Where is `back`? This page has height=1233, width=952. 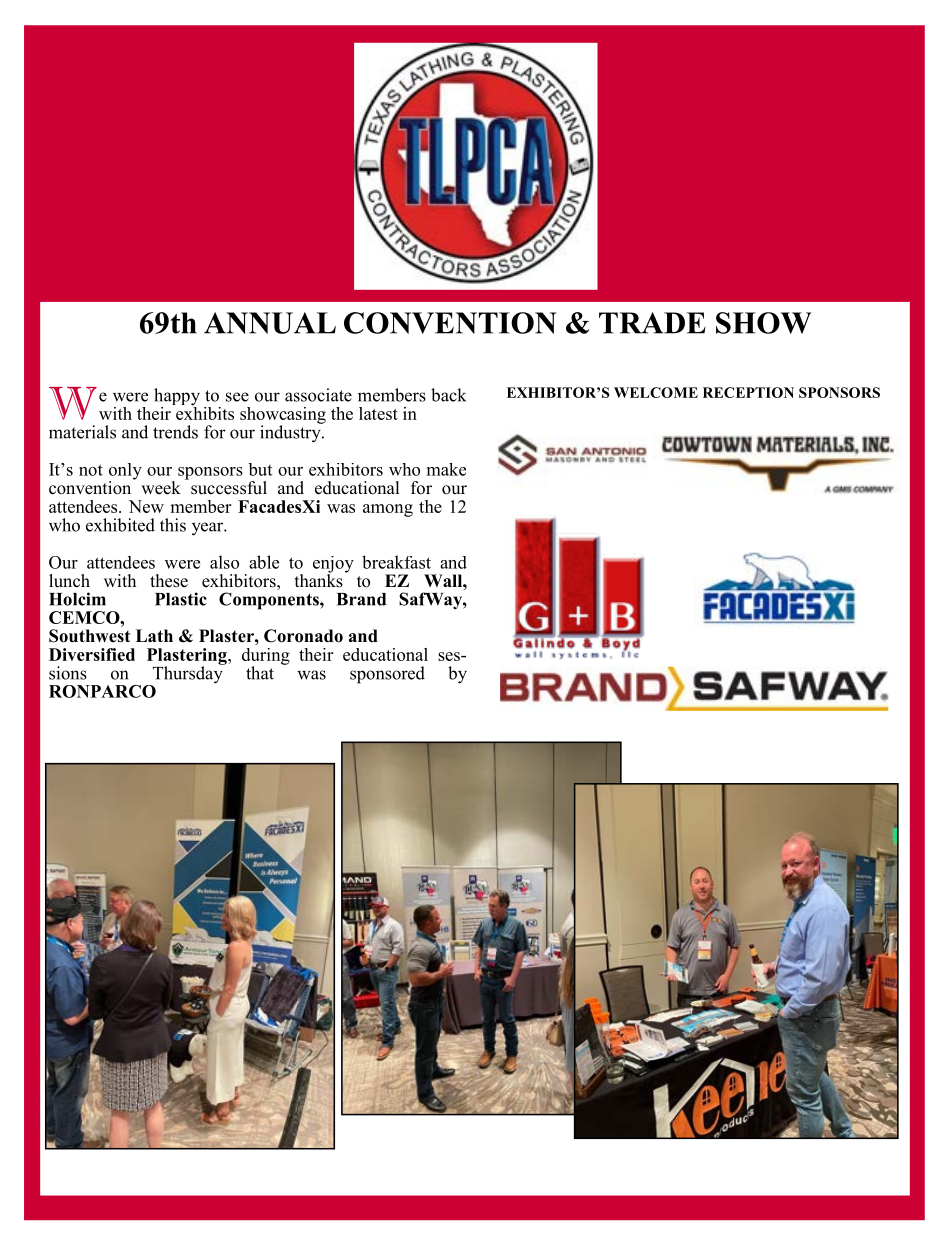 back is located at coordinates (448, 395).
